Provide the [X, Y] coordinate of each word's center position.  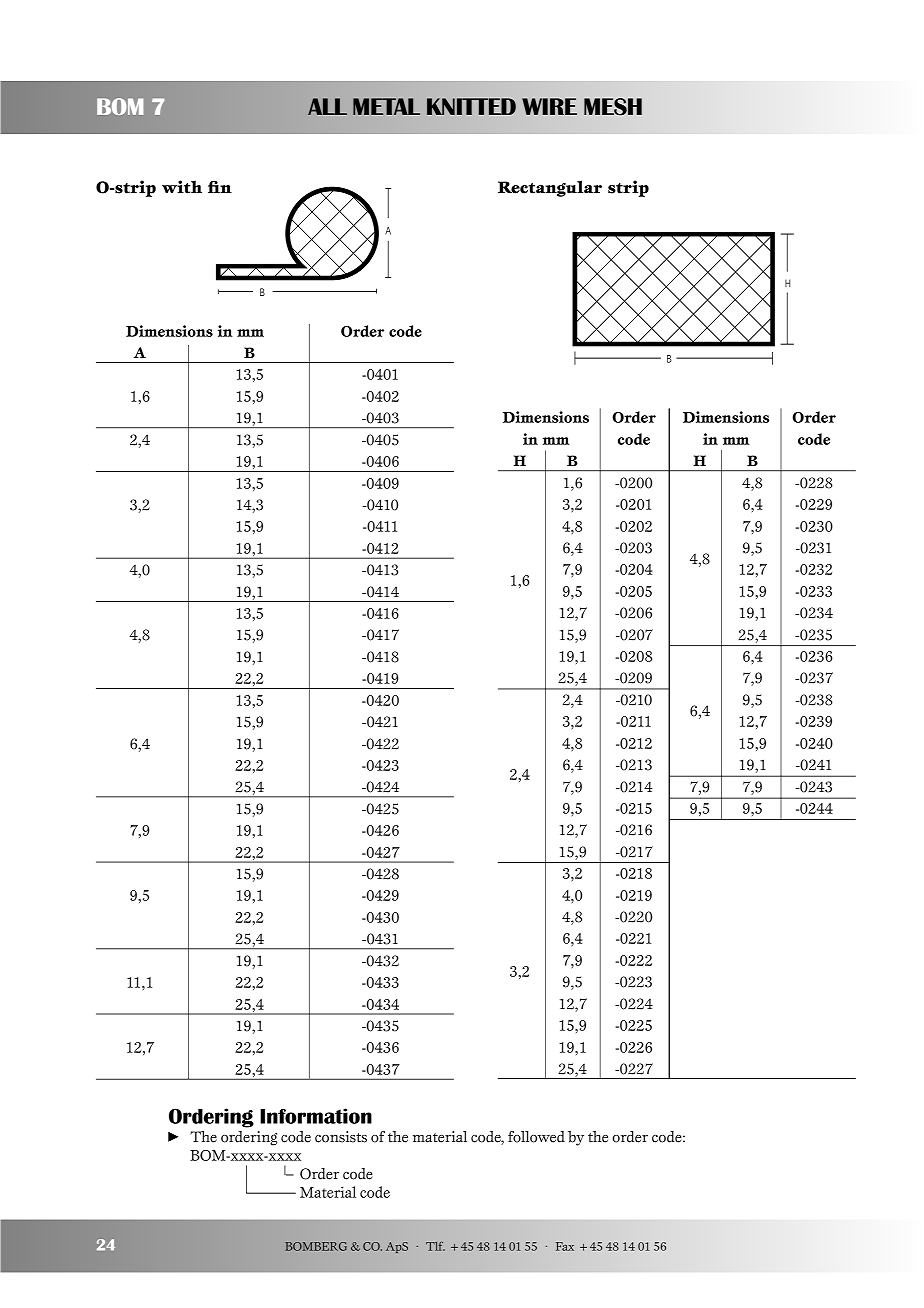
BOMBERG [316, 1246]
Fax [565, 1246]
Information [316, 1116]
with [182, 187]
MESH [613, 107]
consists [341, 1137]
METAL [386, 106]
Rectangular [550, 188]
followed [536, 1137]
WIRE [549, 106]
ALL [327, 106]
